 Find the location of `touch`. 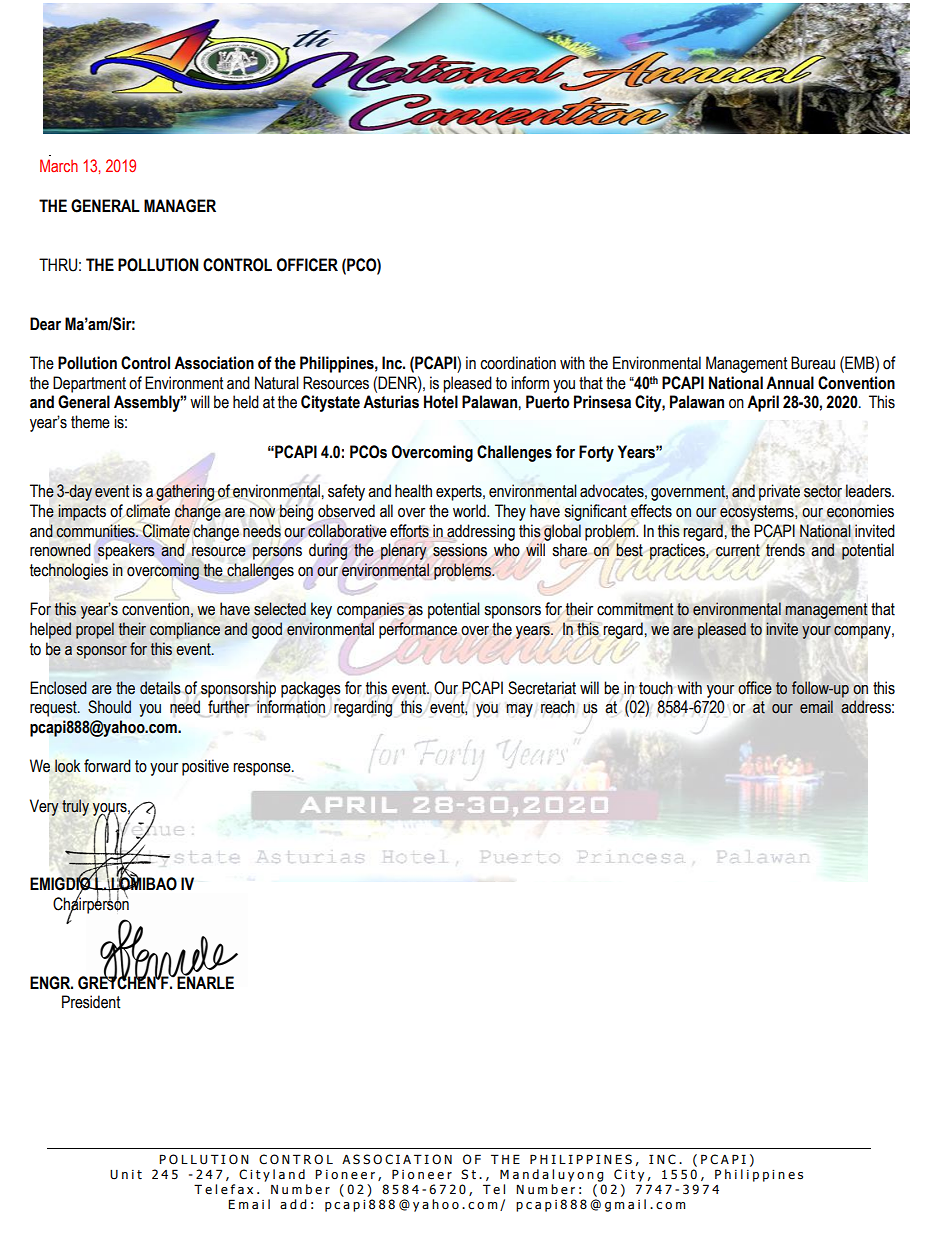

touch is located at coordinates (656, 688).
